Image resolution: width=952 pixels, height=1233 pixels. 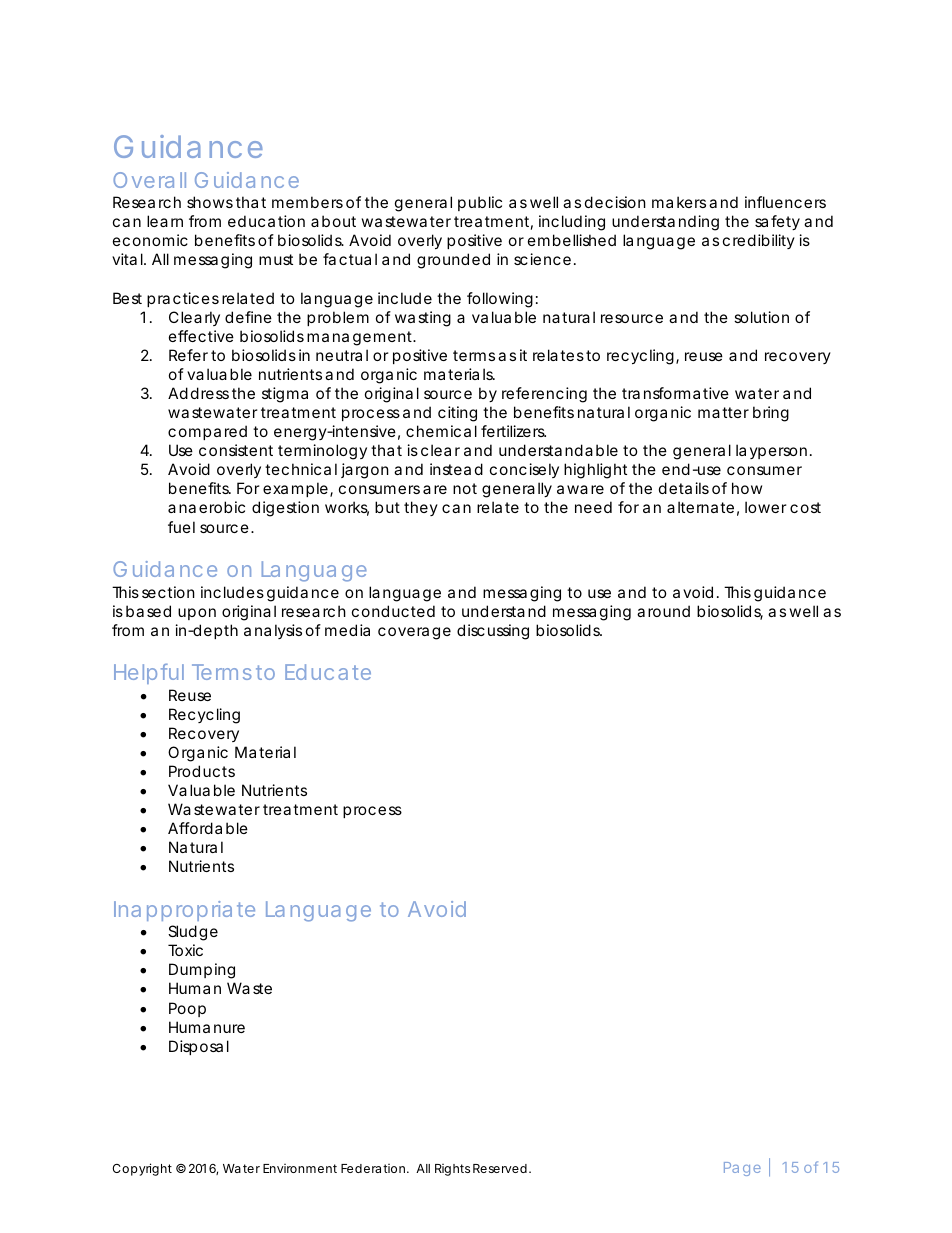 What do you see at coordinates (465, 488) in the screenshot?
I see `not` at bounding box center [465, 488].
